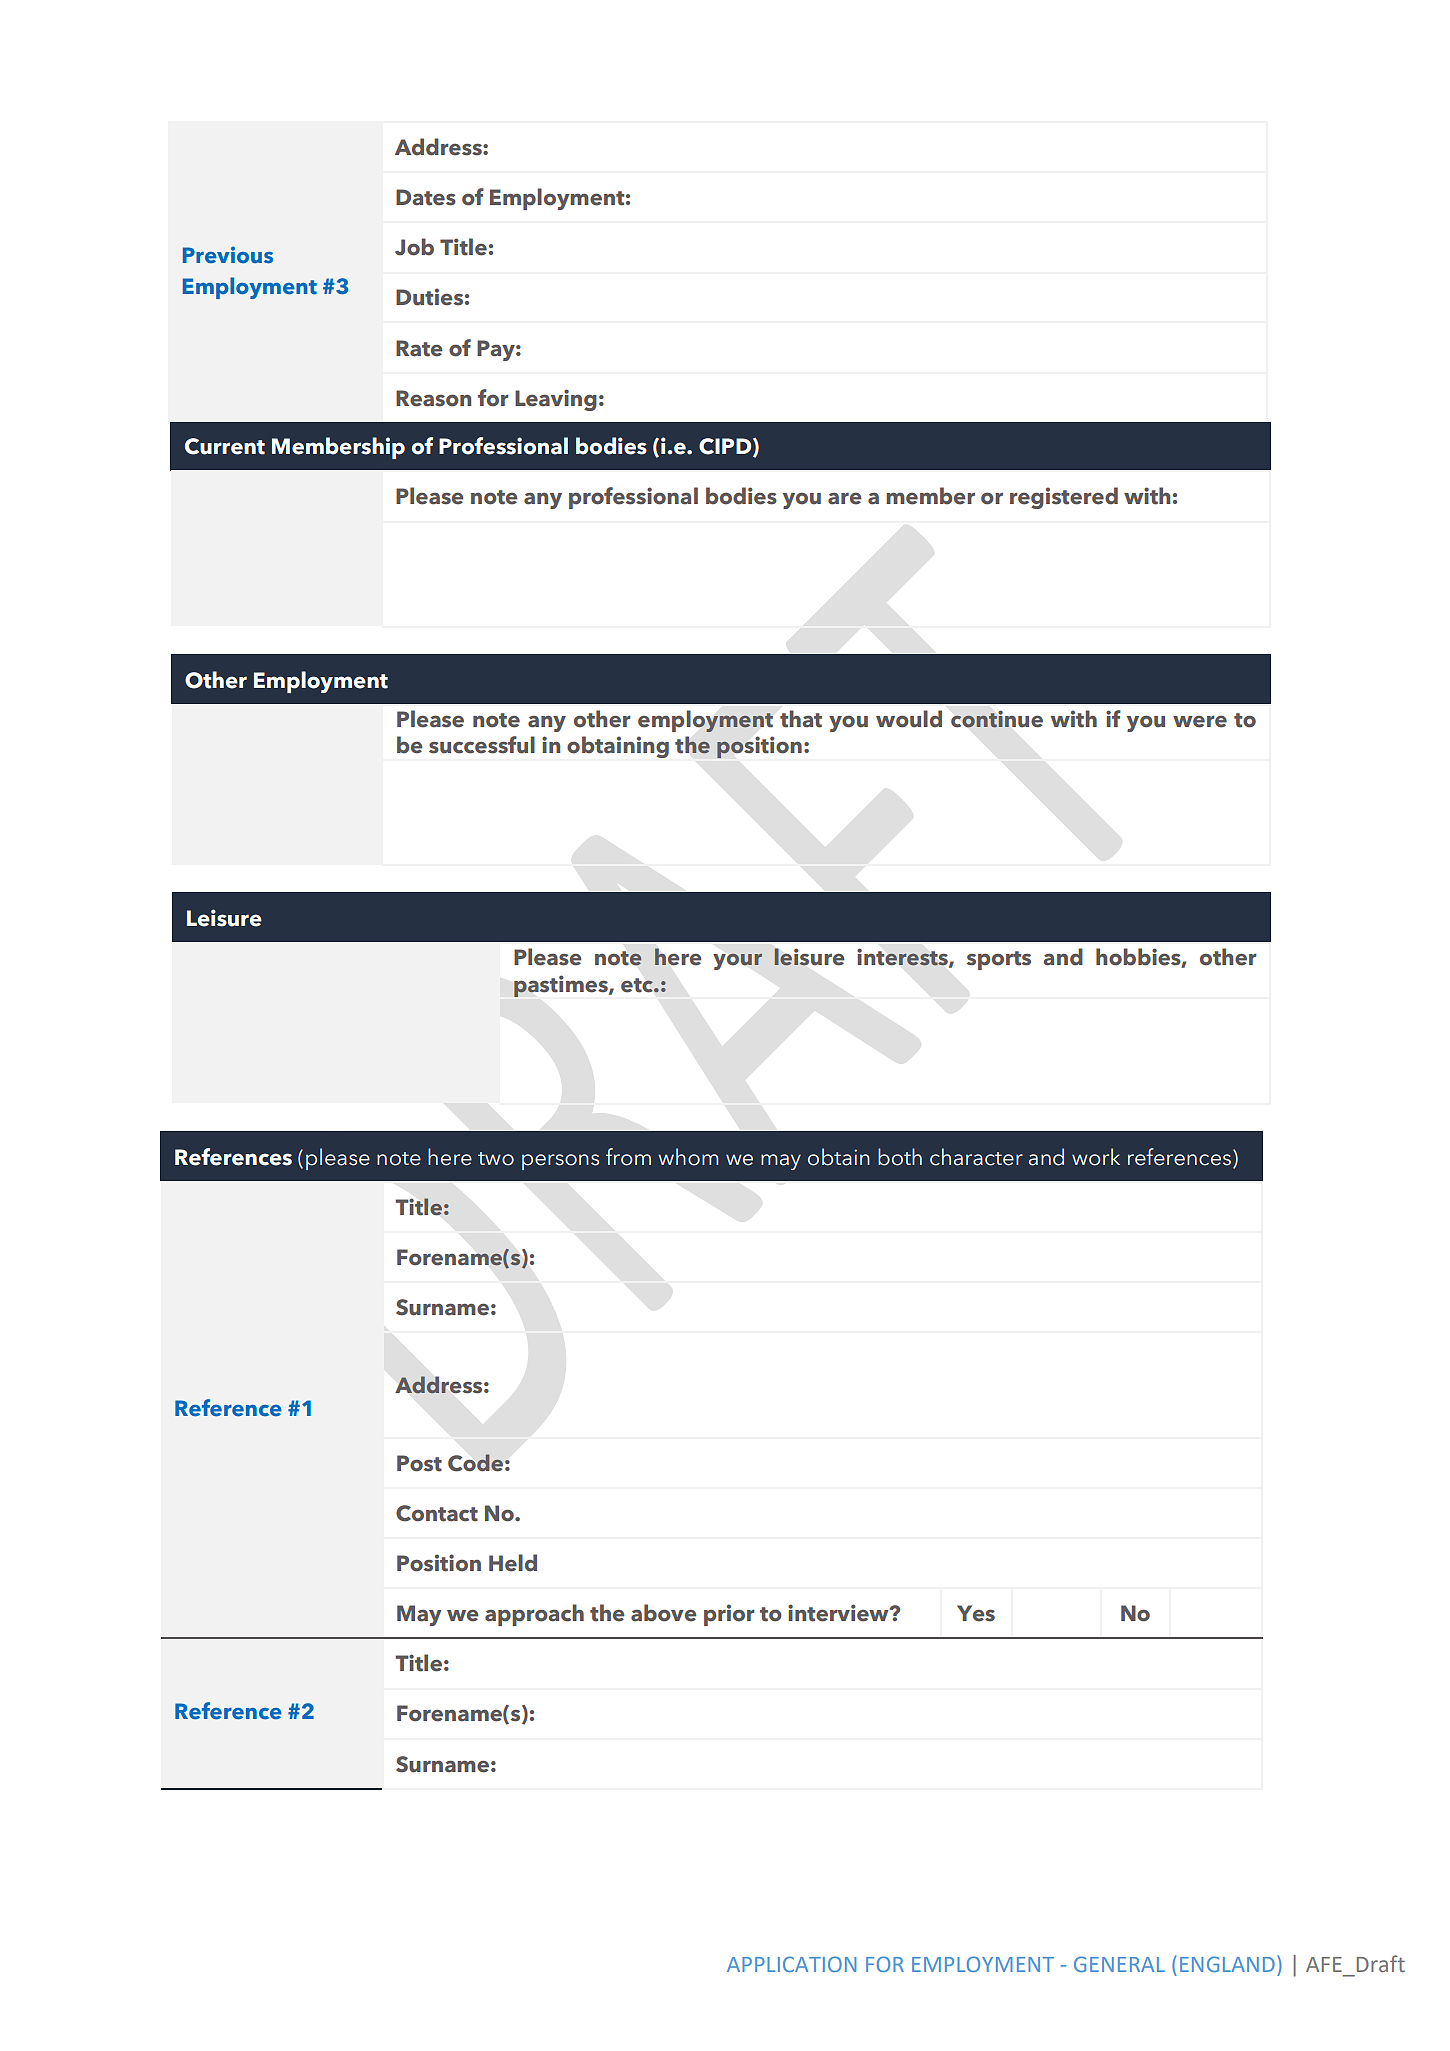 The height and width of the image is (2051, 1450). I want to click on that, so click(801, 719).
